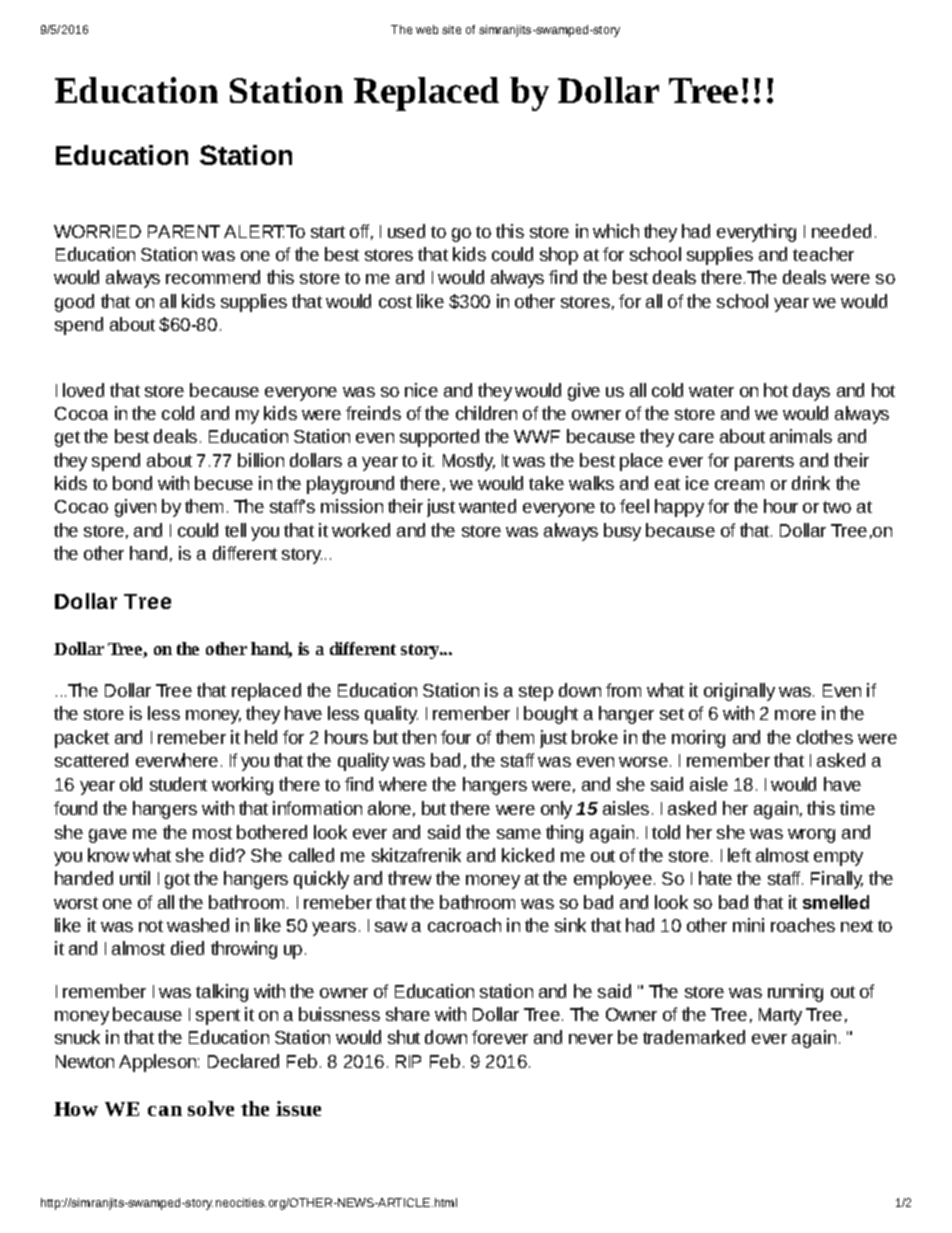 This screenshot has height=1233, width=952. I want to click on trademarked, so click(694, 1037).
